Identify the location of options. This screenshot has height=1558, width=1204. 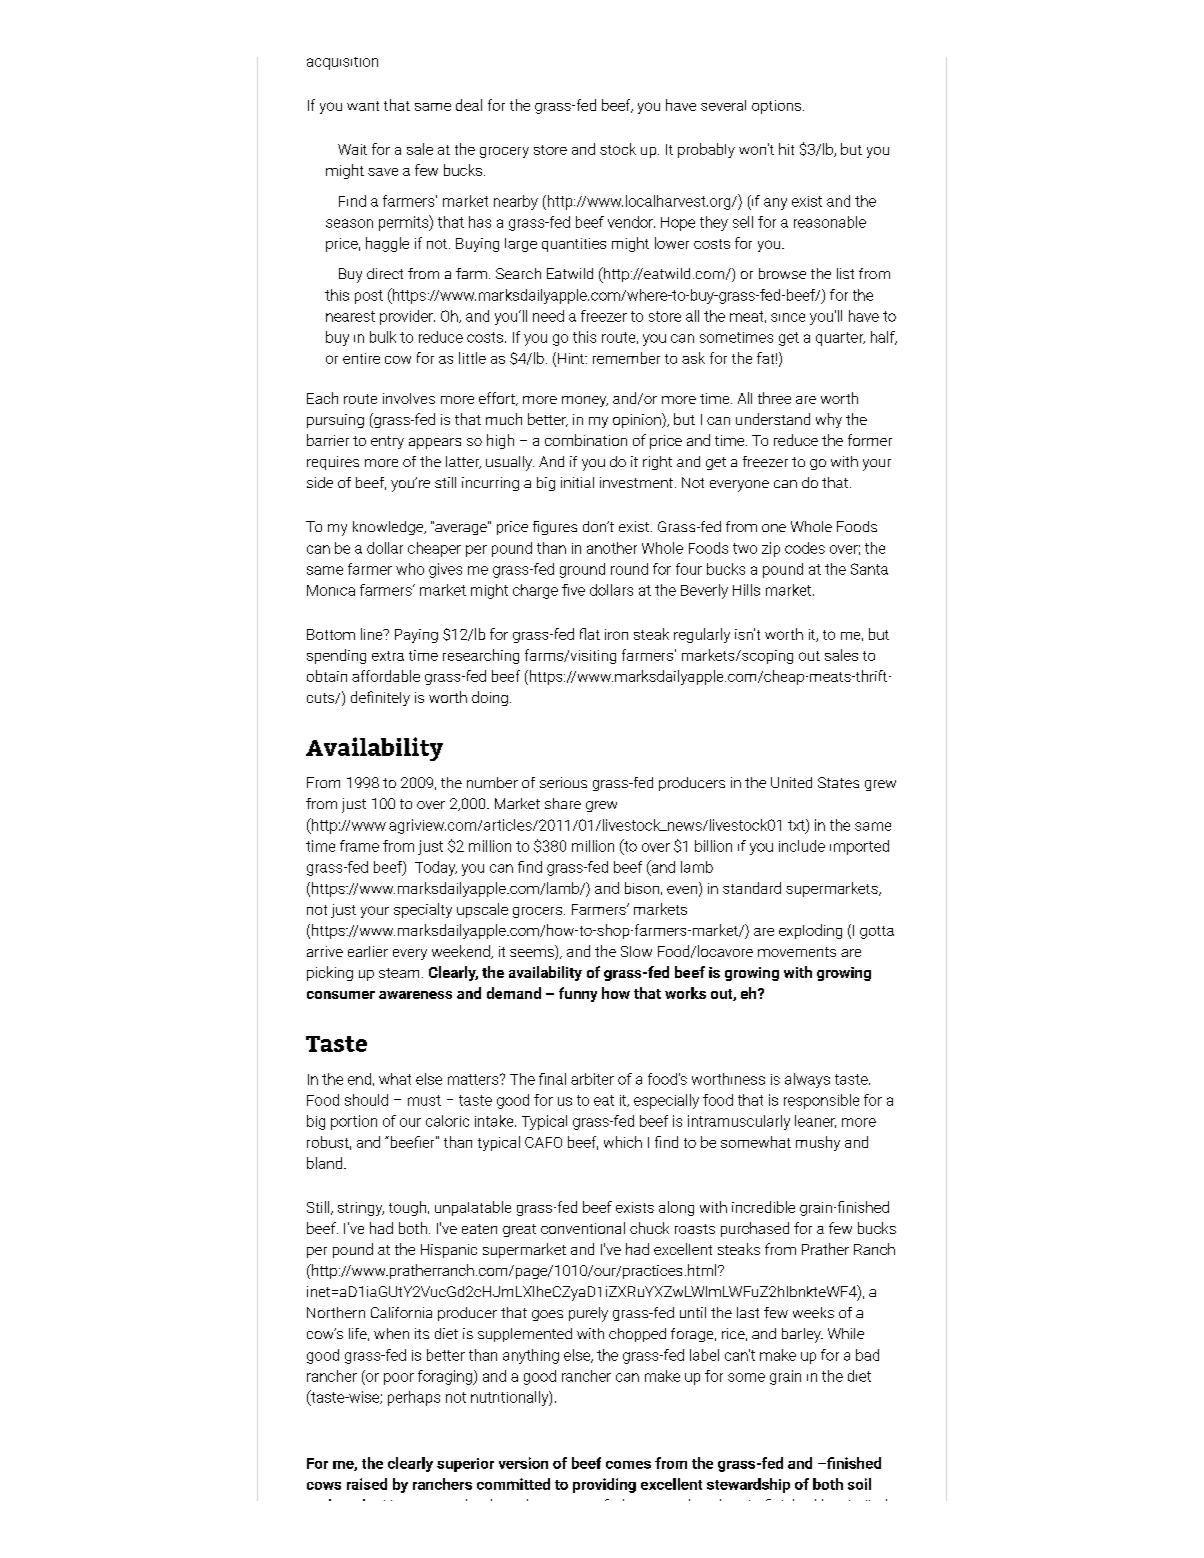
(776, 107).
